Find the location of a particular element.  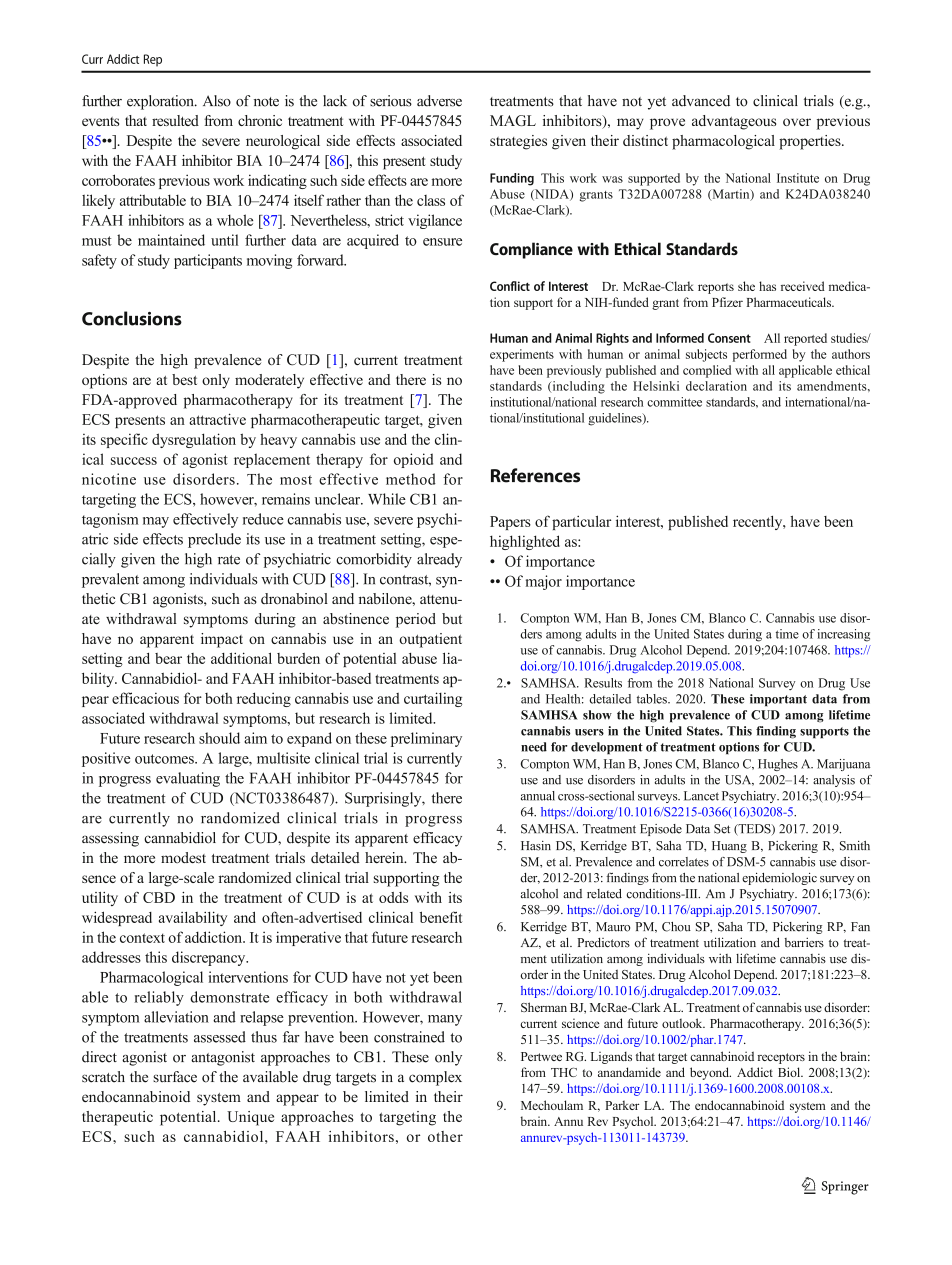

attractive is located at coordinates (217, 419).
